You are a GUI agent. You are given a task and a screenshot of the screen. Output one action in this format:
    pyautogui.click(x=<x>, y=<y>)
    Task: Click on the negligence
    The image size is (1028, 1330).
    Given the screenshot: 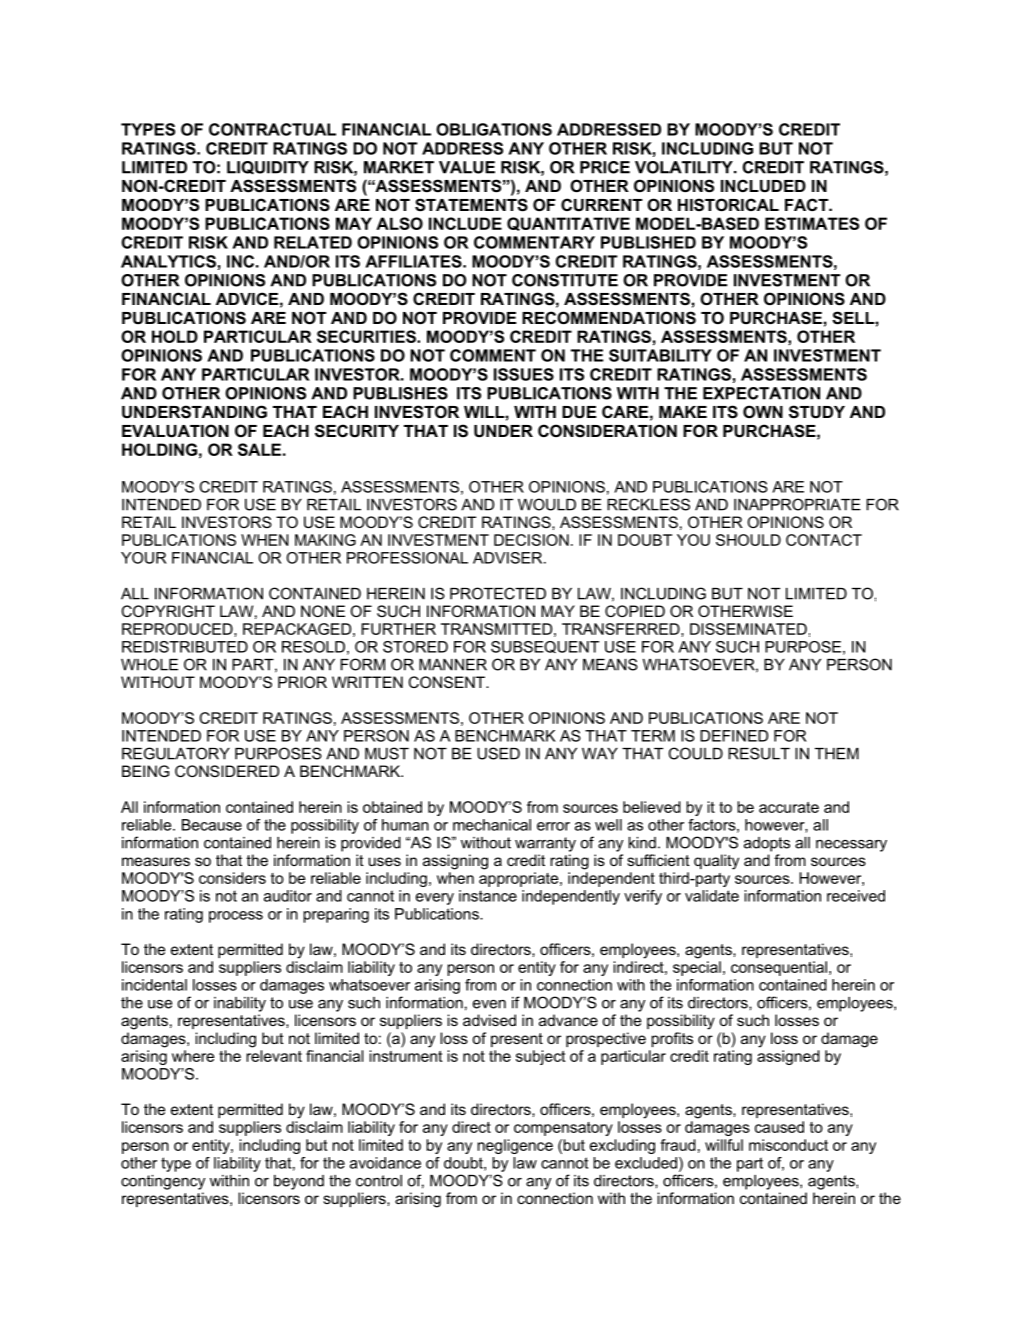 What is the action you would take?
    pyautogui.click(x=515, y=1146)
